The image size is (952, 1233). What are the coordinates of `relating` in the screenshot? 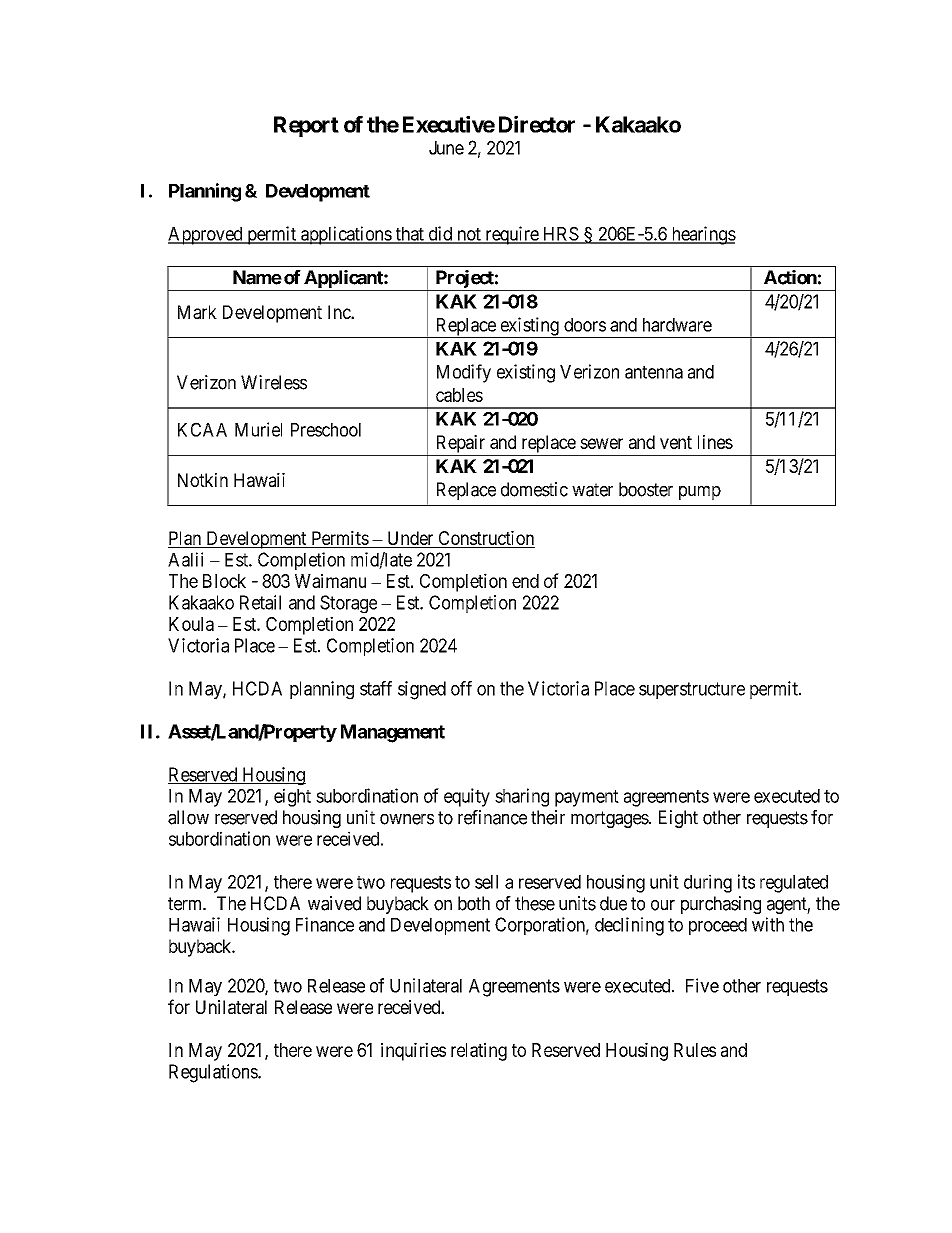 It's located at (479, 1051).
